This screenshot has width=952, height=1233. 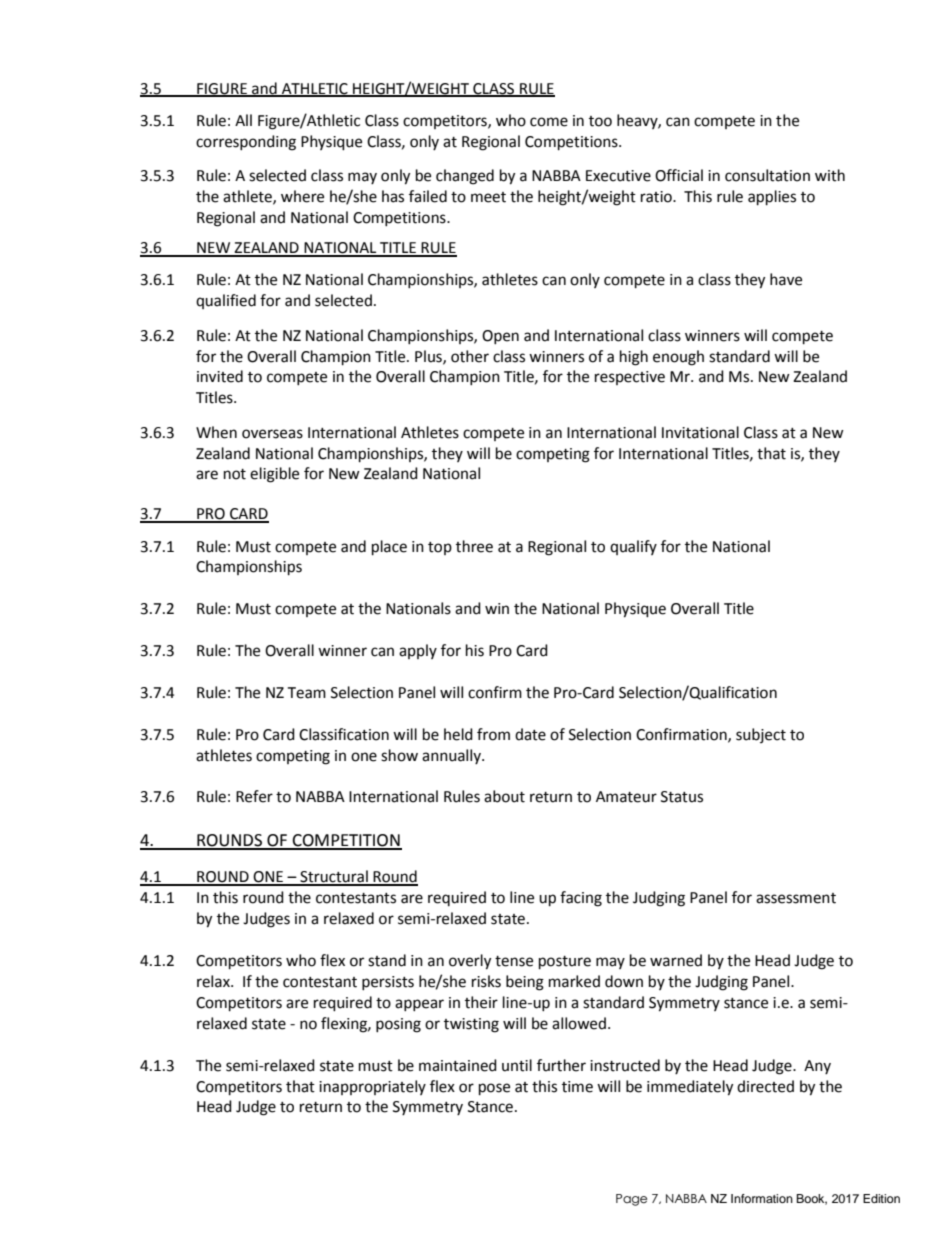 What do you see at coordinates (631, 1200) in the screenshot?
I see `Page` at bounding box center [631, 1200].
